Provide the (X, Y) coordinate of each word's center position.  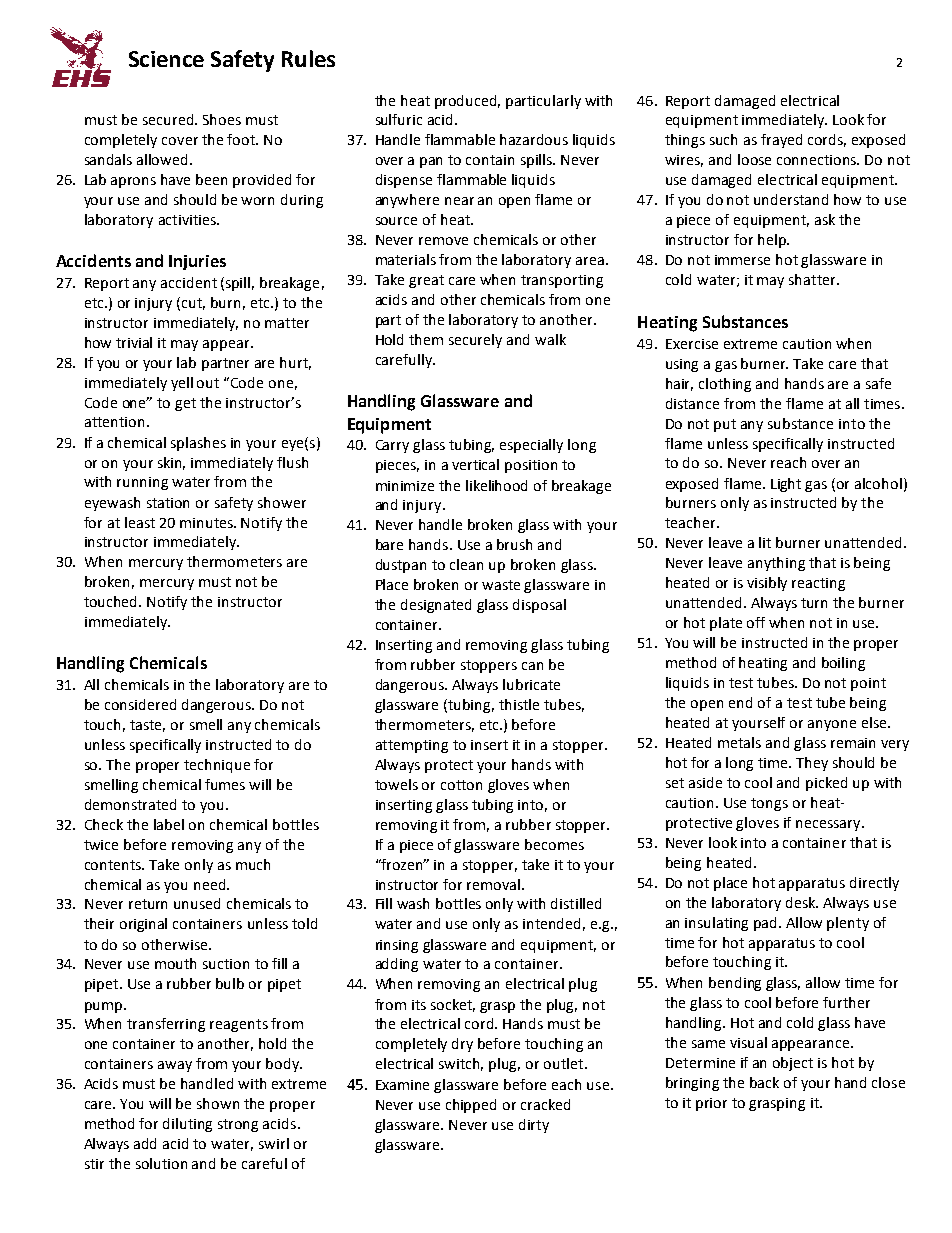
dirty (534, 1126)
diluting (187, 1125)
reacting (818, 584)
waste (501, 585)
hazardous (534, 139)
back (764, 1082)
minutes (208, 523)
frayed (781, 141)
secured (169, 119)
